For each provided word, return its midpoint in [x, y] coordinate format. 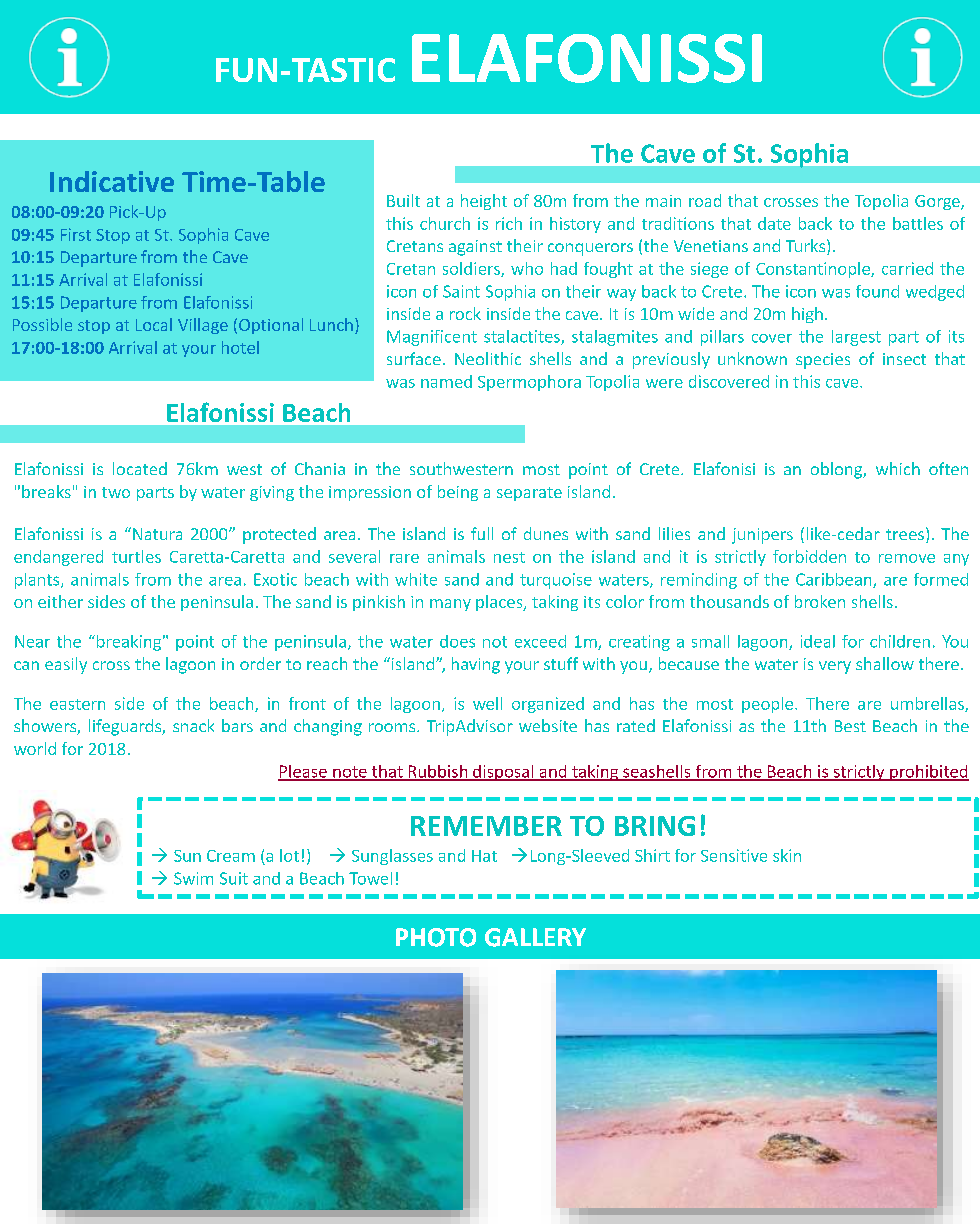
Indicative [112, 181]
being [458, 493]
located [140, 468]
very [835, 667]
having [476, 665]
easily [66, 665]
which [898, 468]
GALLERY [535, 937]
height [484, 202]
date [774, 223]
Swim [193, 878]
